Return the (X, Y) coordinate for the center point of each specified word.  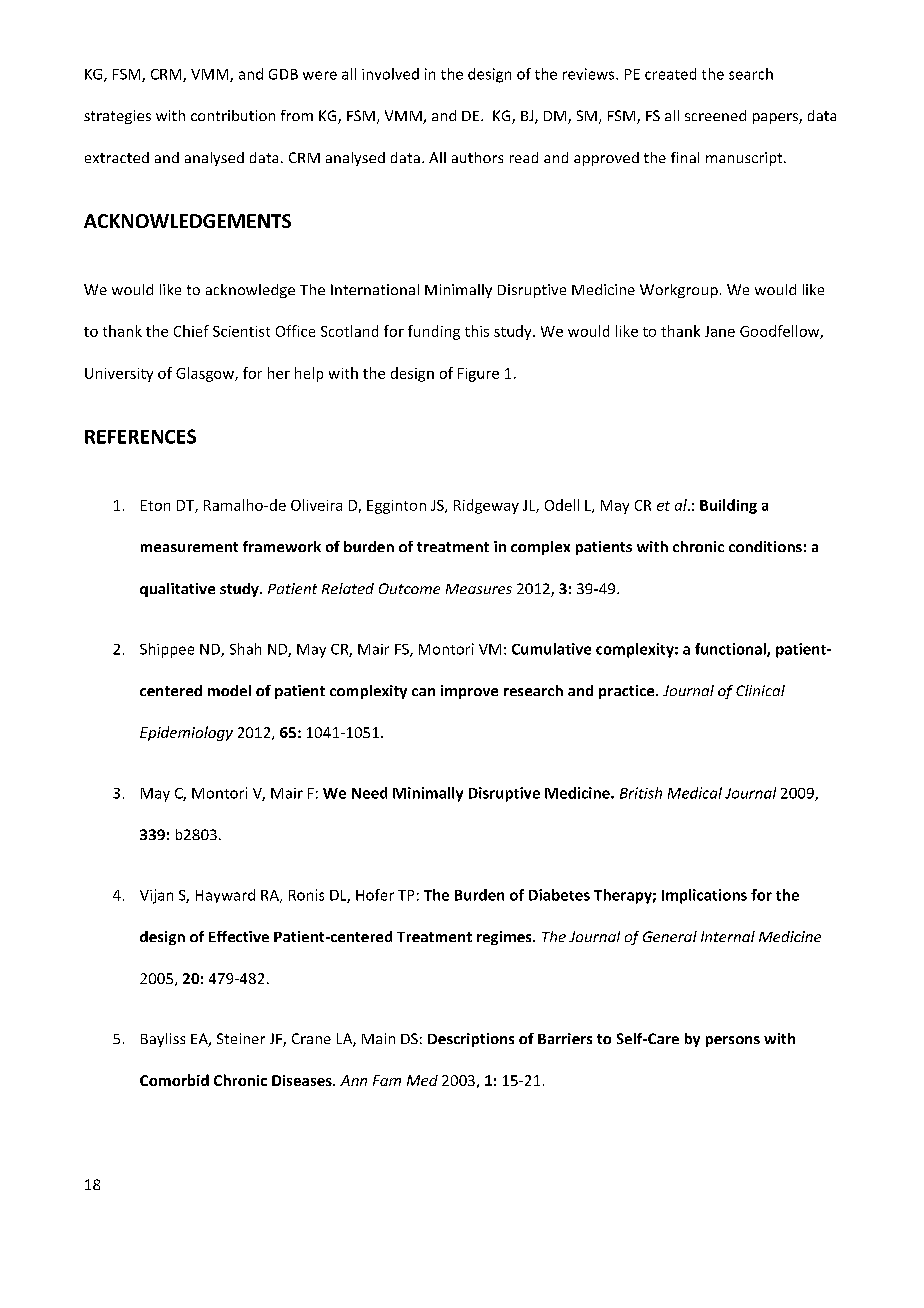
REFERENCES (140, 436)
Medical (695, 793)
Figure (478, 375)
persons (733, 1041)
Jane (720, 331)
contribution (233, 115)
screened (715, 115)
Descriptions (471, 1040)
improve (469, 692)
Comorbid (174, 1080)
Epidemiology (186, 733)
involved (390, 74)
